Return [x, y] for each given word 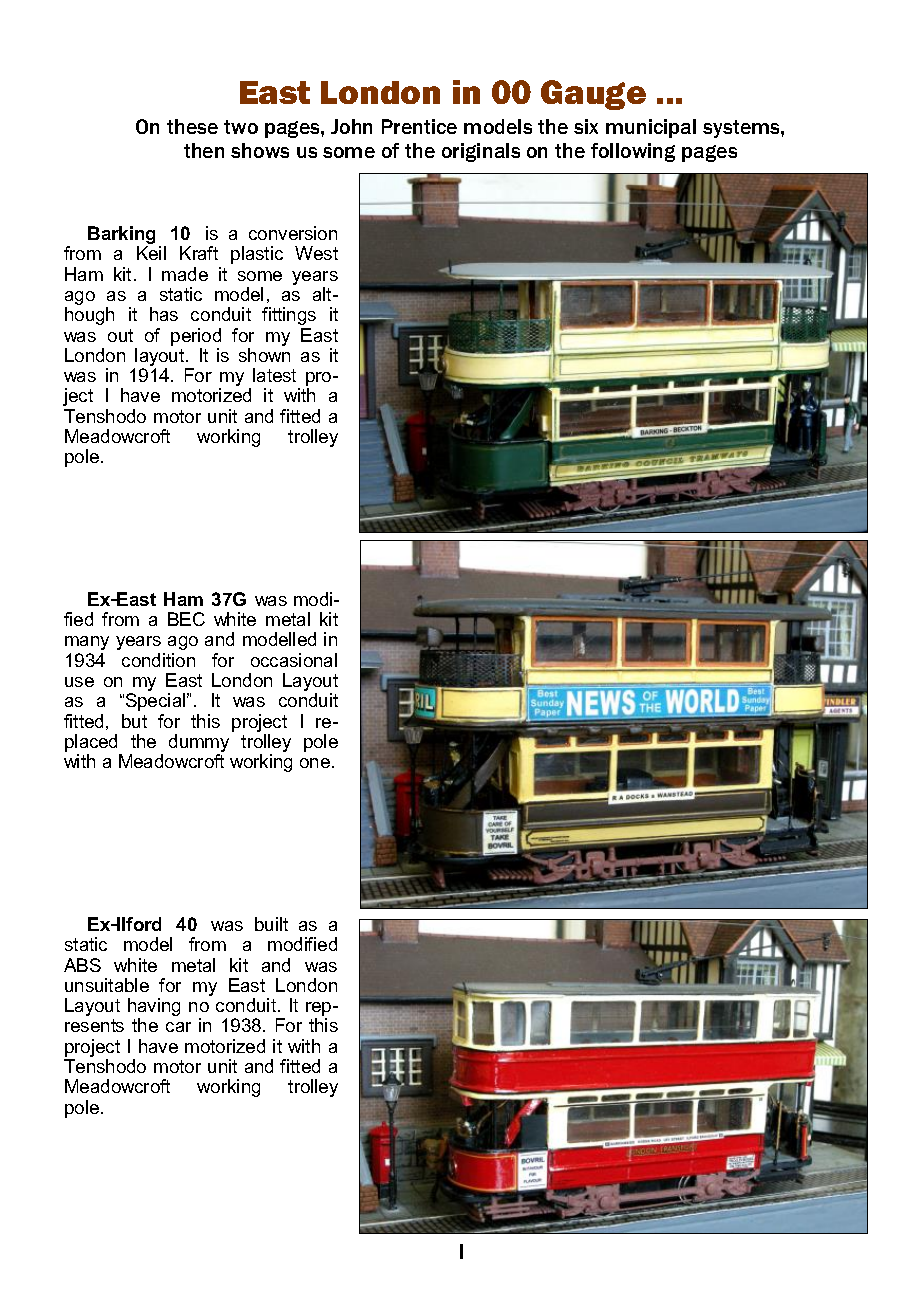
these [192, 126]
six [586, 126]
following [633, 152]
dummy [199, 744]
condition [158, 660]
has [164, 314]
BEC [186, 619]
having [154, 1008]
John [351, 126]
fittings [289, 316]
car [178, 1027]
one [315, 763]
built [271, 924]
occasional [294, 660]
